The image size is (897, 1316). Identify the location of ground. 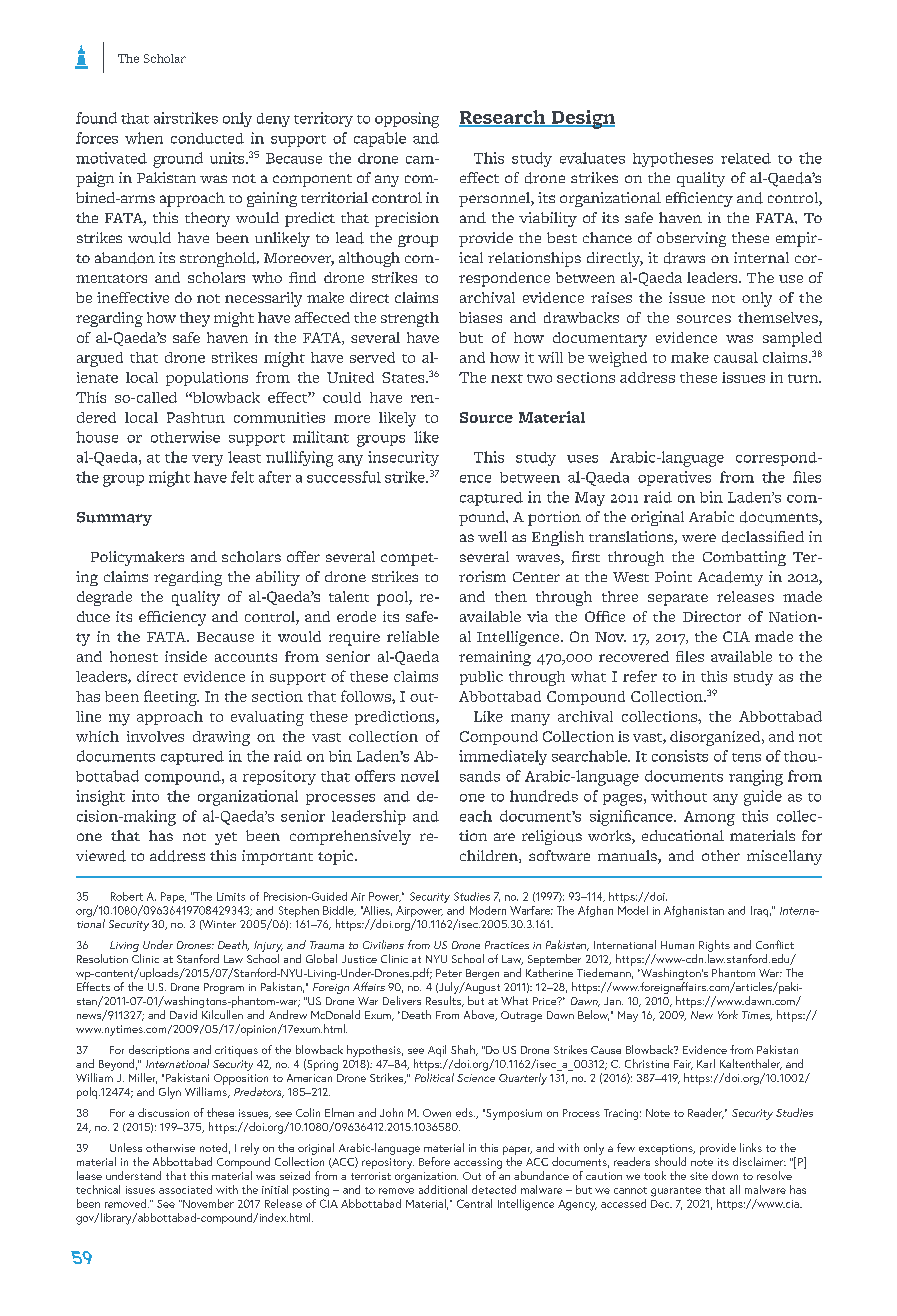
(178, 160).
